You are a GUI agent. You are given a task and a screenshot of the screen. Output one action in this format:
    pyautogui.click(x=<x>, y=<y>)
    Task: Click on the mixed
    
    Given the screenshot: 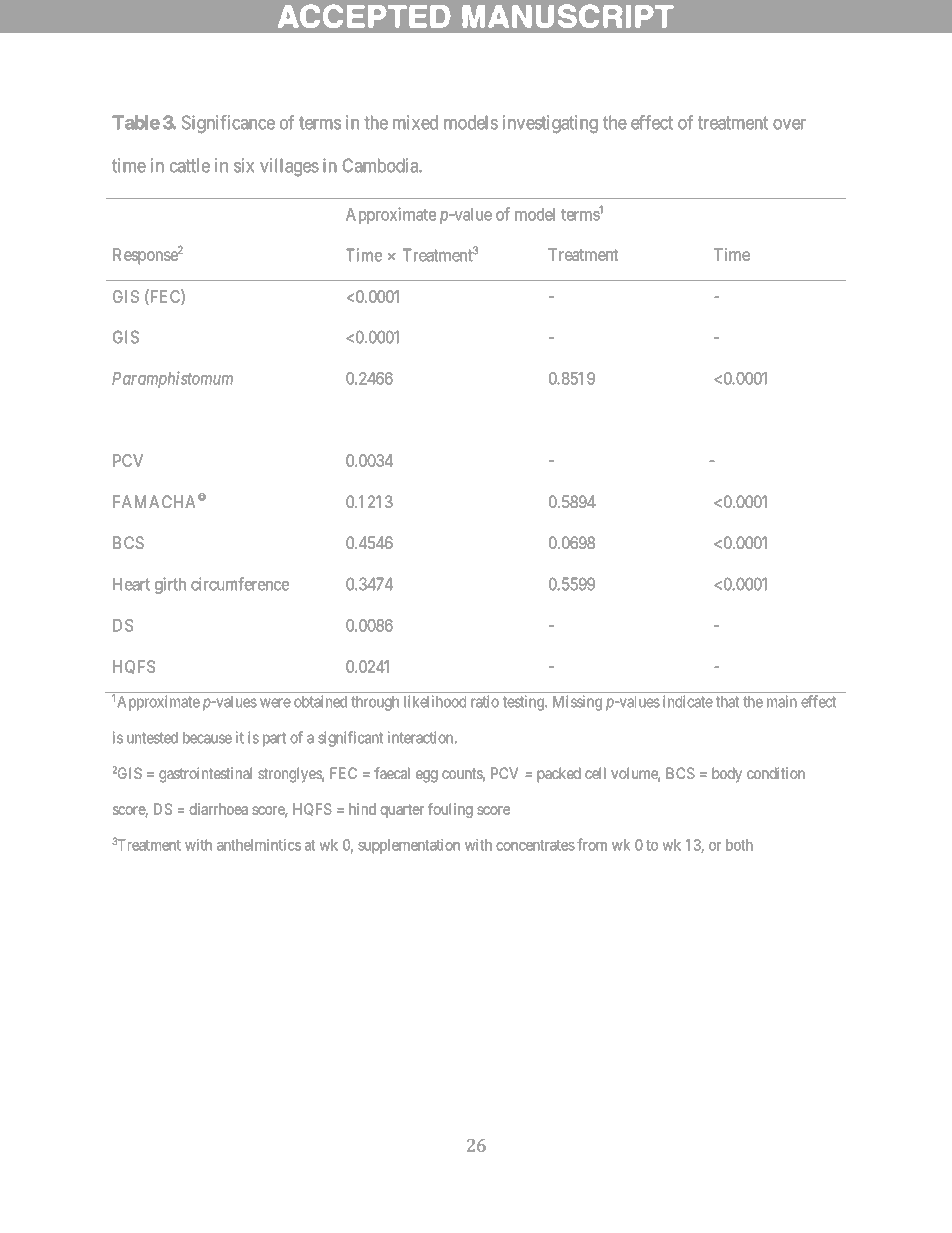 What is the action you would take?
    pyautogui.click(x=415, y=122)
